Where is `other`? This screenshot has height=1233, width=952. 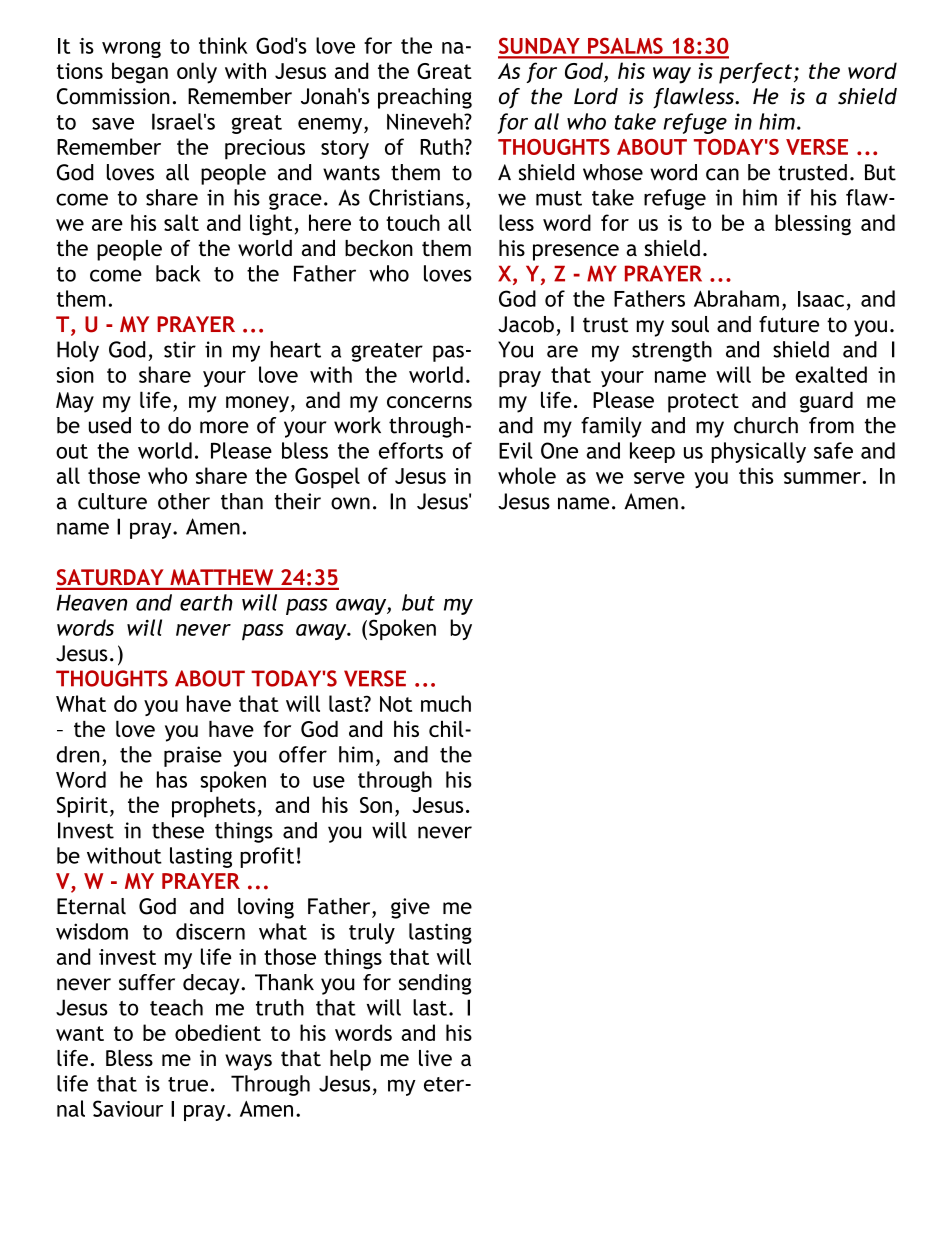 other is located at coordinates (184, 501).
